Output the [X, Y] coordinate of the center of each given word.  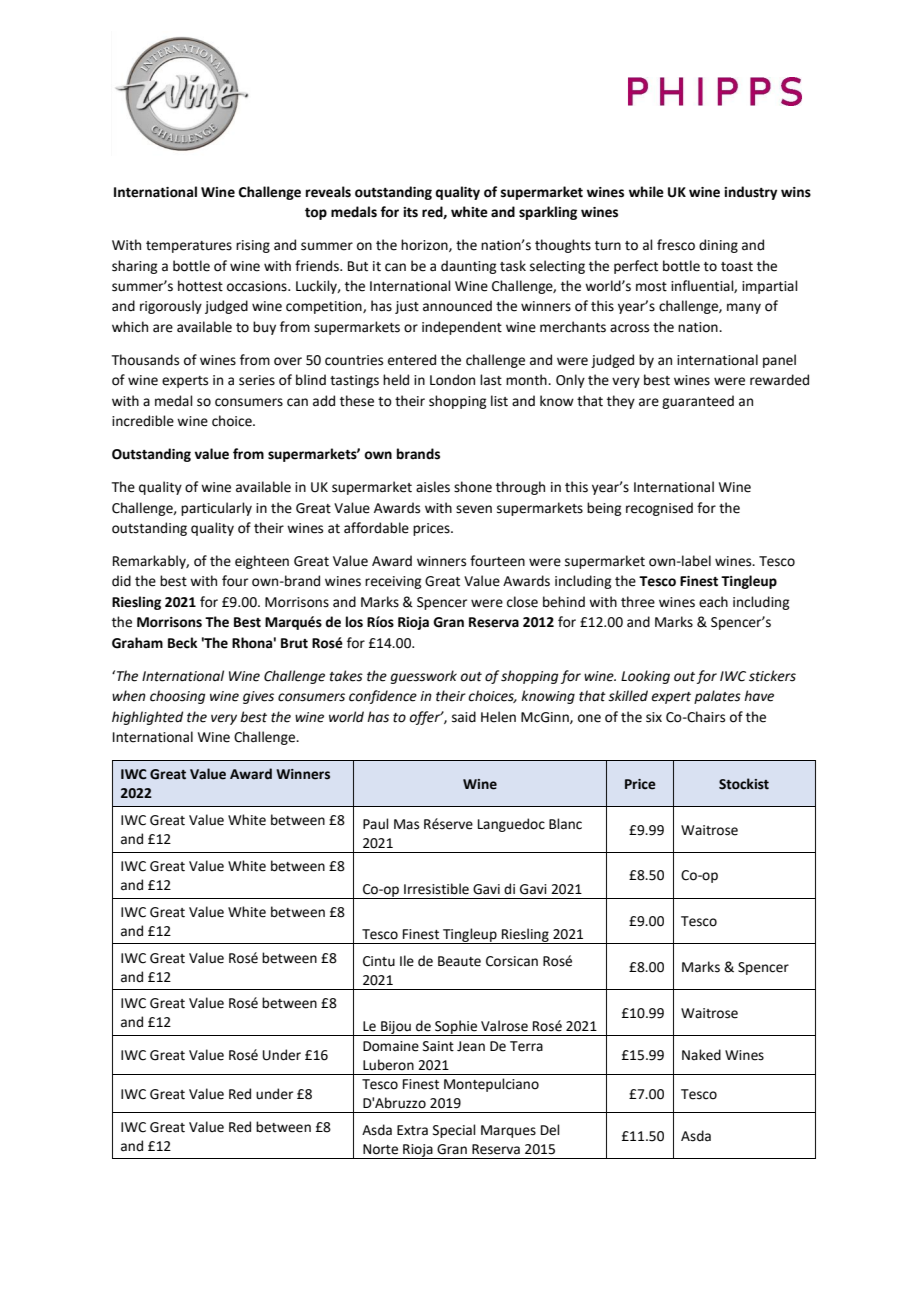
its [410, 212]
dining [718, 246]
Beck [183, 643]
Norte [380, 1149]
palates [717, 697]
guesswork [424, 677]
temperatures [189, 247]
